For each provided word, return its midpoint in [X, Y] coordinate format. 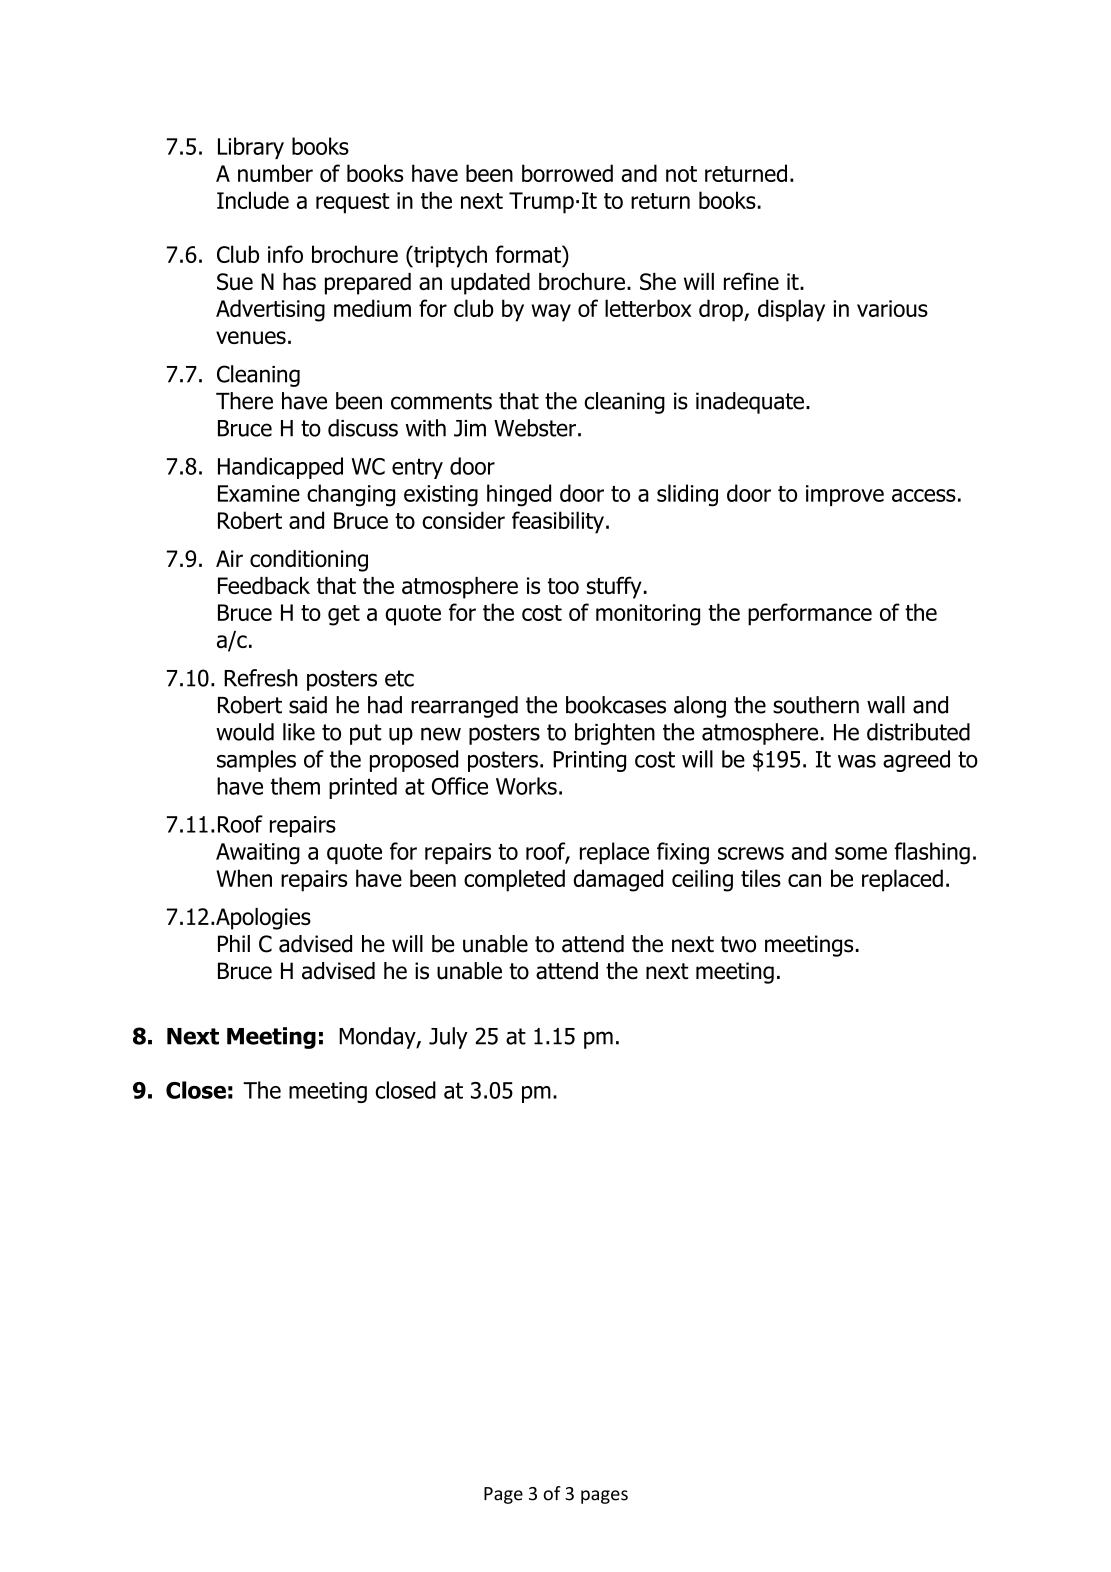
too [563, 586]
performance [810, 614]
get [344, 615]
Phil [234, 943]
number [275, 173]
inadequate [750, 403]
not [681, 174]
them [295, 786]
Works [526, 786]
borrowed [567, 173]
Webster [535, 428]
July [448, 1038]
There [244, 401]
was [857, 761]
